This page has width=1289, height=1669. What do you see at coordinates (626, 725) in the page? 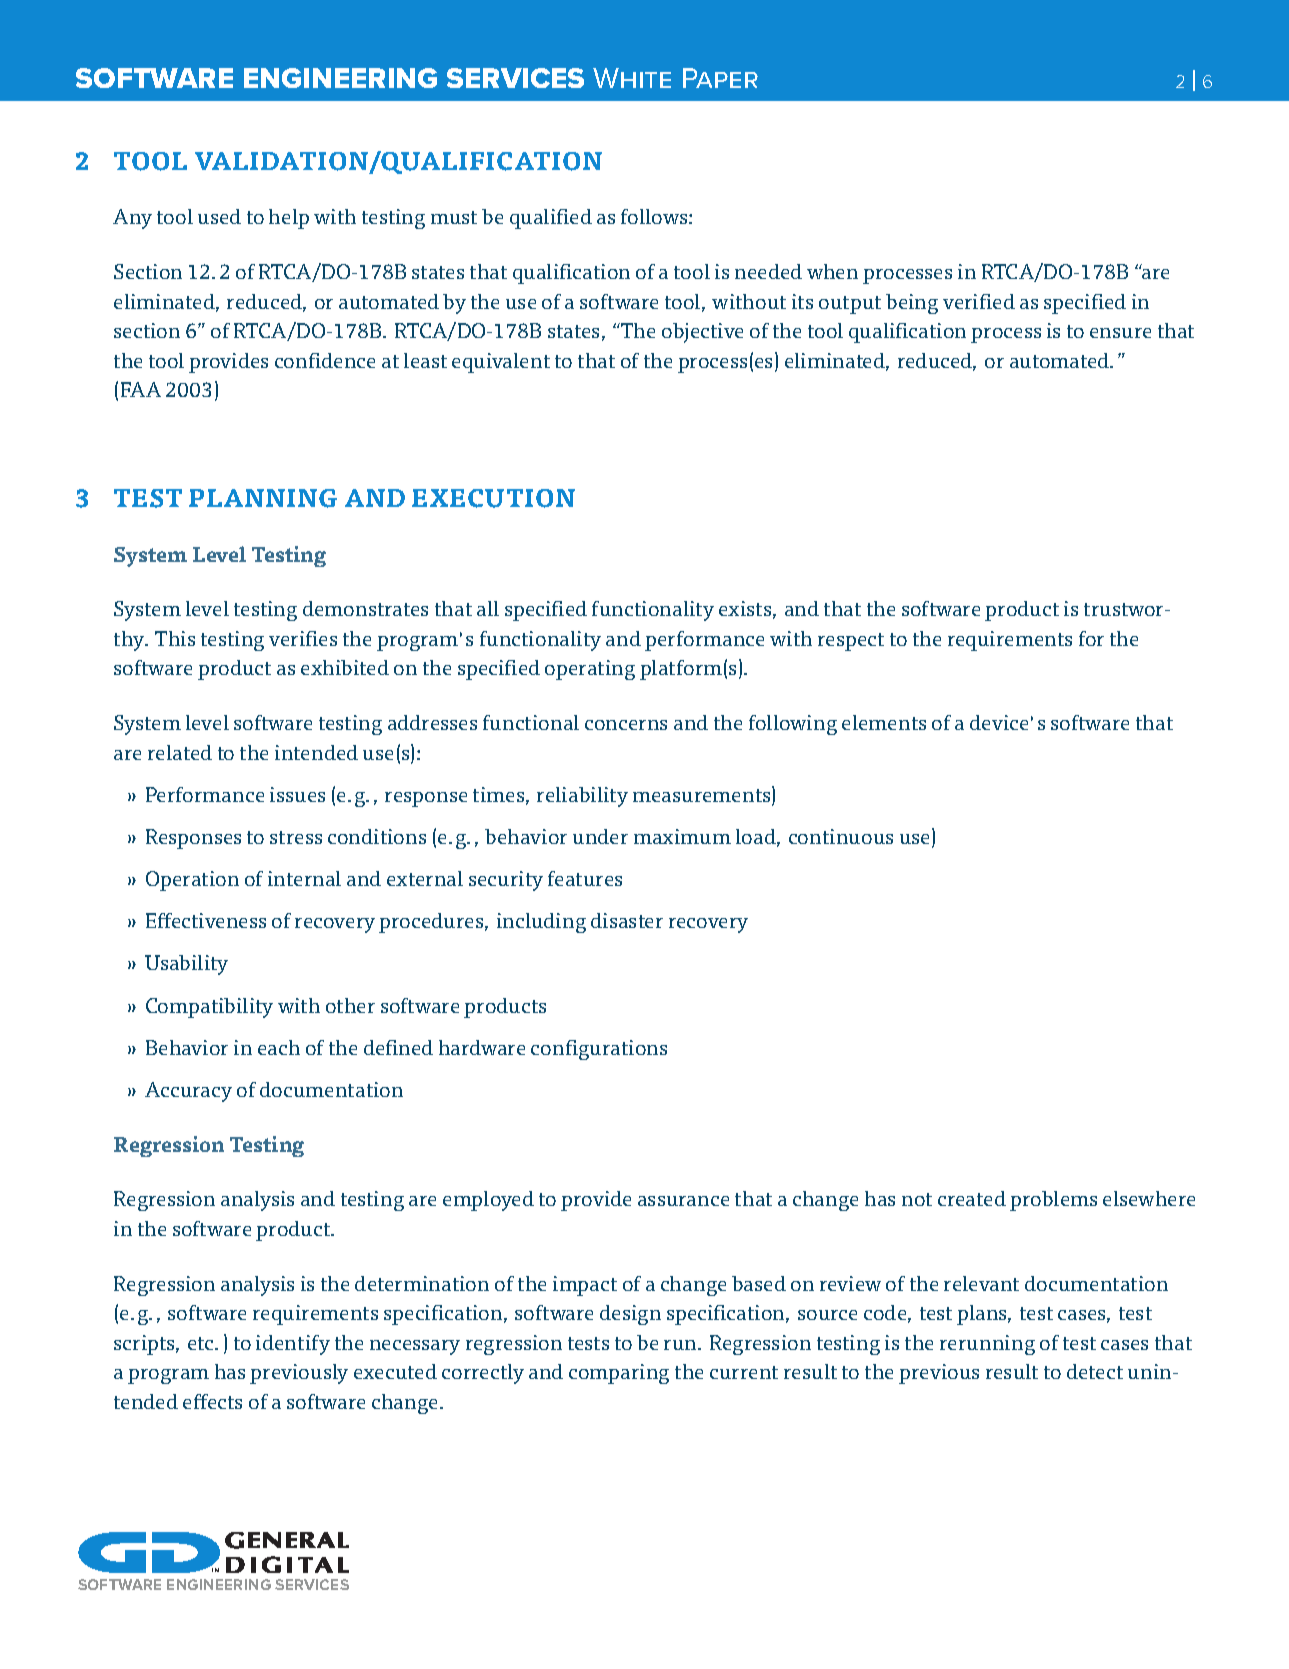
I see `concerns` at bounding box center [626, 725].
